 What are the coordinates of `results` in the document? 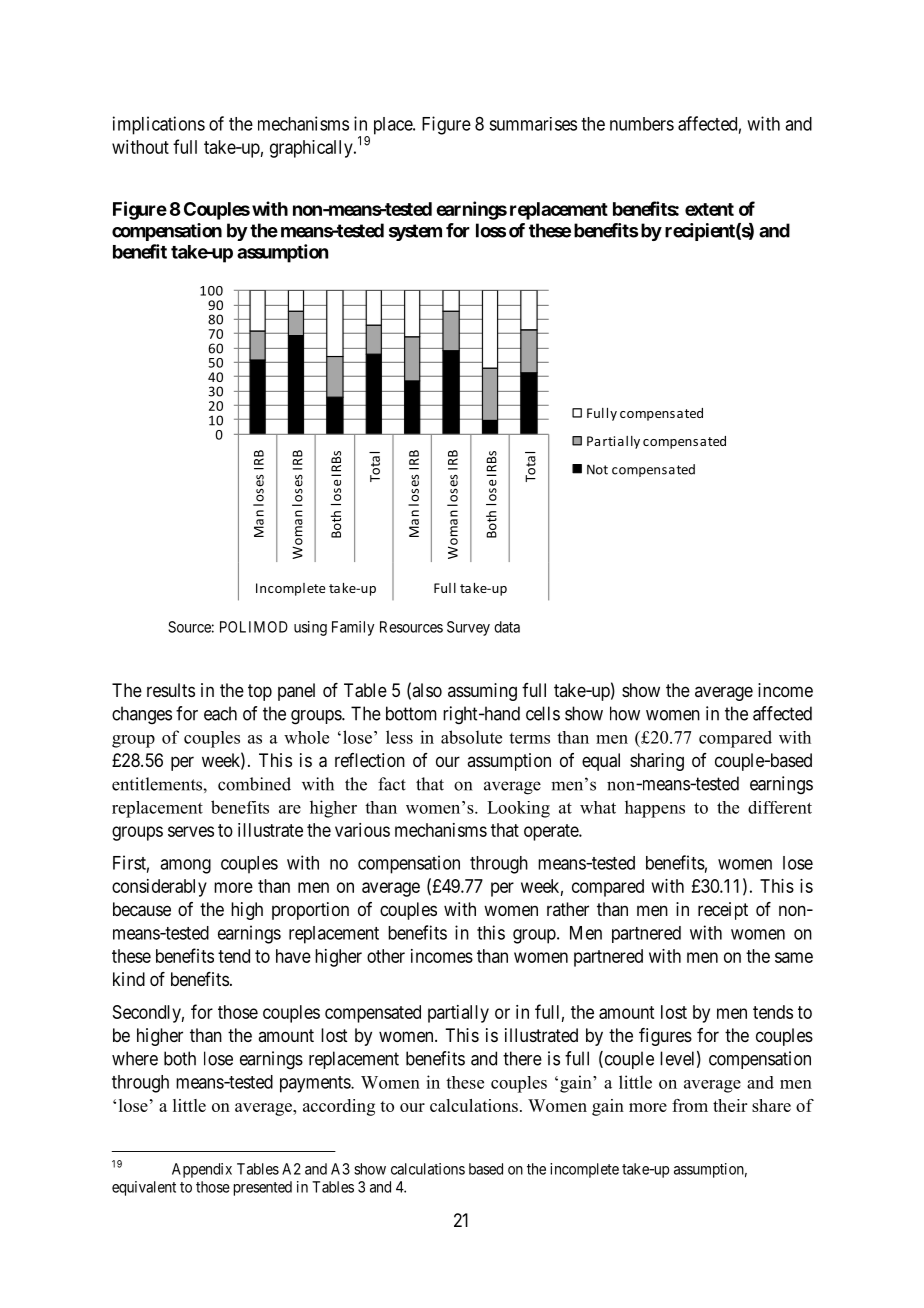 It's located at (171, 690).
